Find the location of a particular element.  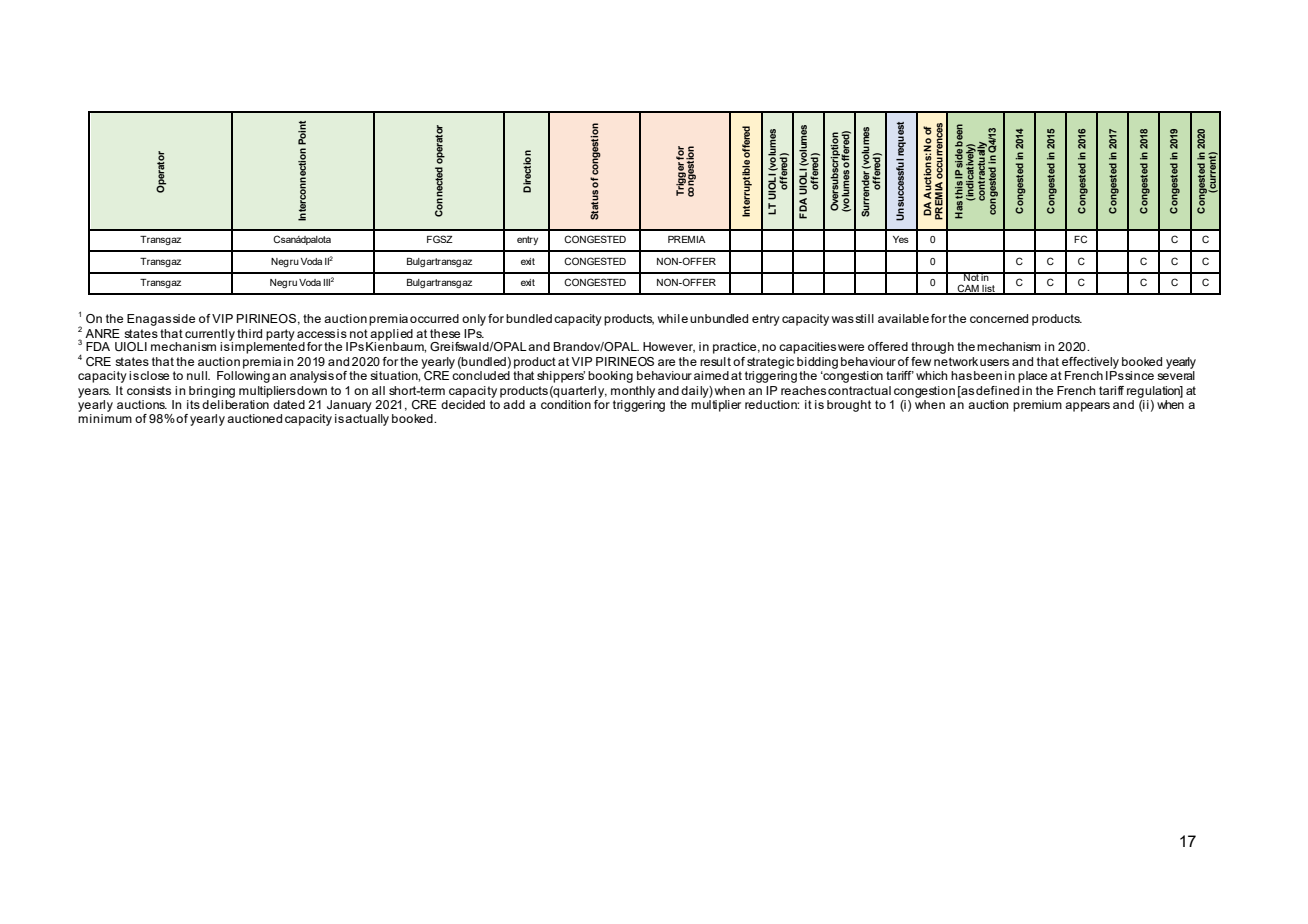

these is located at coordinates (445, 333).
